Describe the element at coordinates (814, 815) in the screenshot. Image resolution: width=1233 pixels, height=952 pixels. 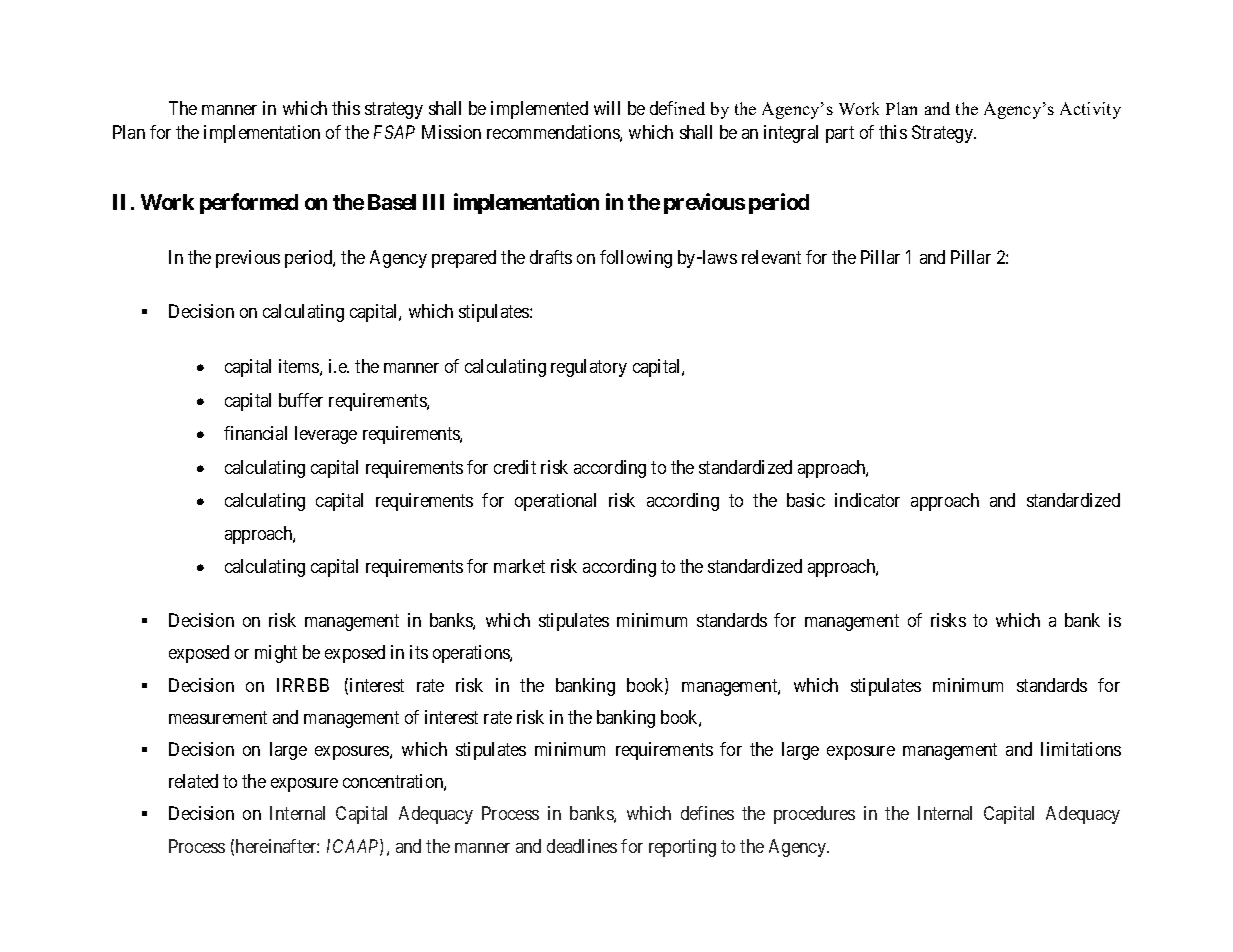
I see `procedures` at that location.
